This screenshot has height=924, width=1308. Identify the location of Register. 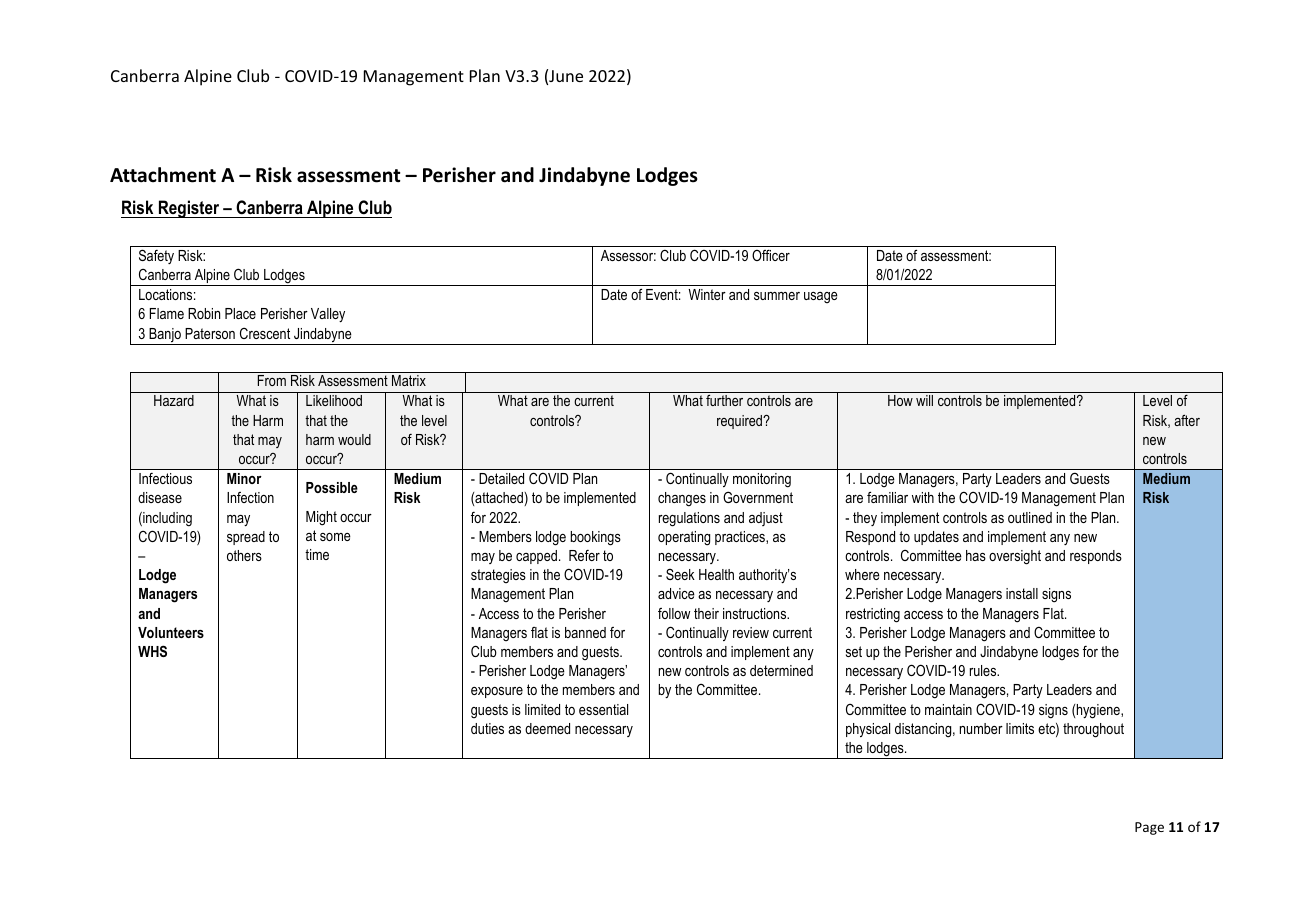
(189, 209).
